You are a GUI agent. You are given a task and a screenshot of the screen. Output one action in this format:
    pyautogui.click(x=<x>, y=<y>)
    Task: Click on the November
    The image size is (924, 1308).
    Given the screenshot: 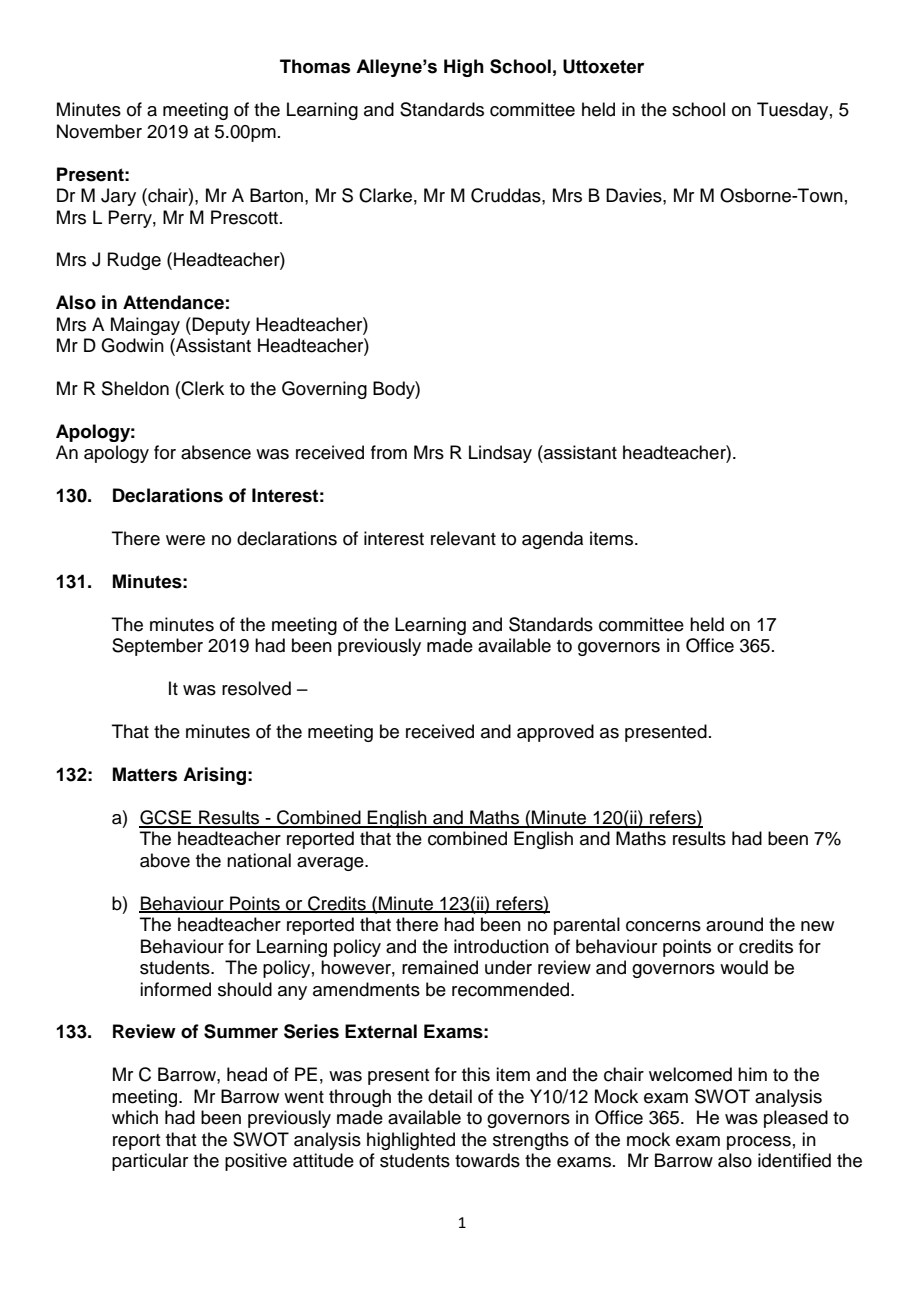 What is the action you would take?
    pyautogui.click(x=99, y=131)
